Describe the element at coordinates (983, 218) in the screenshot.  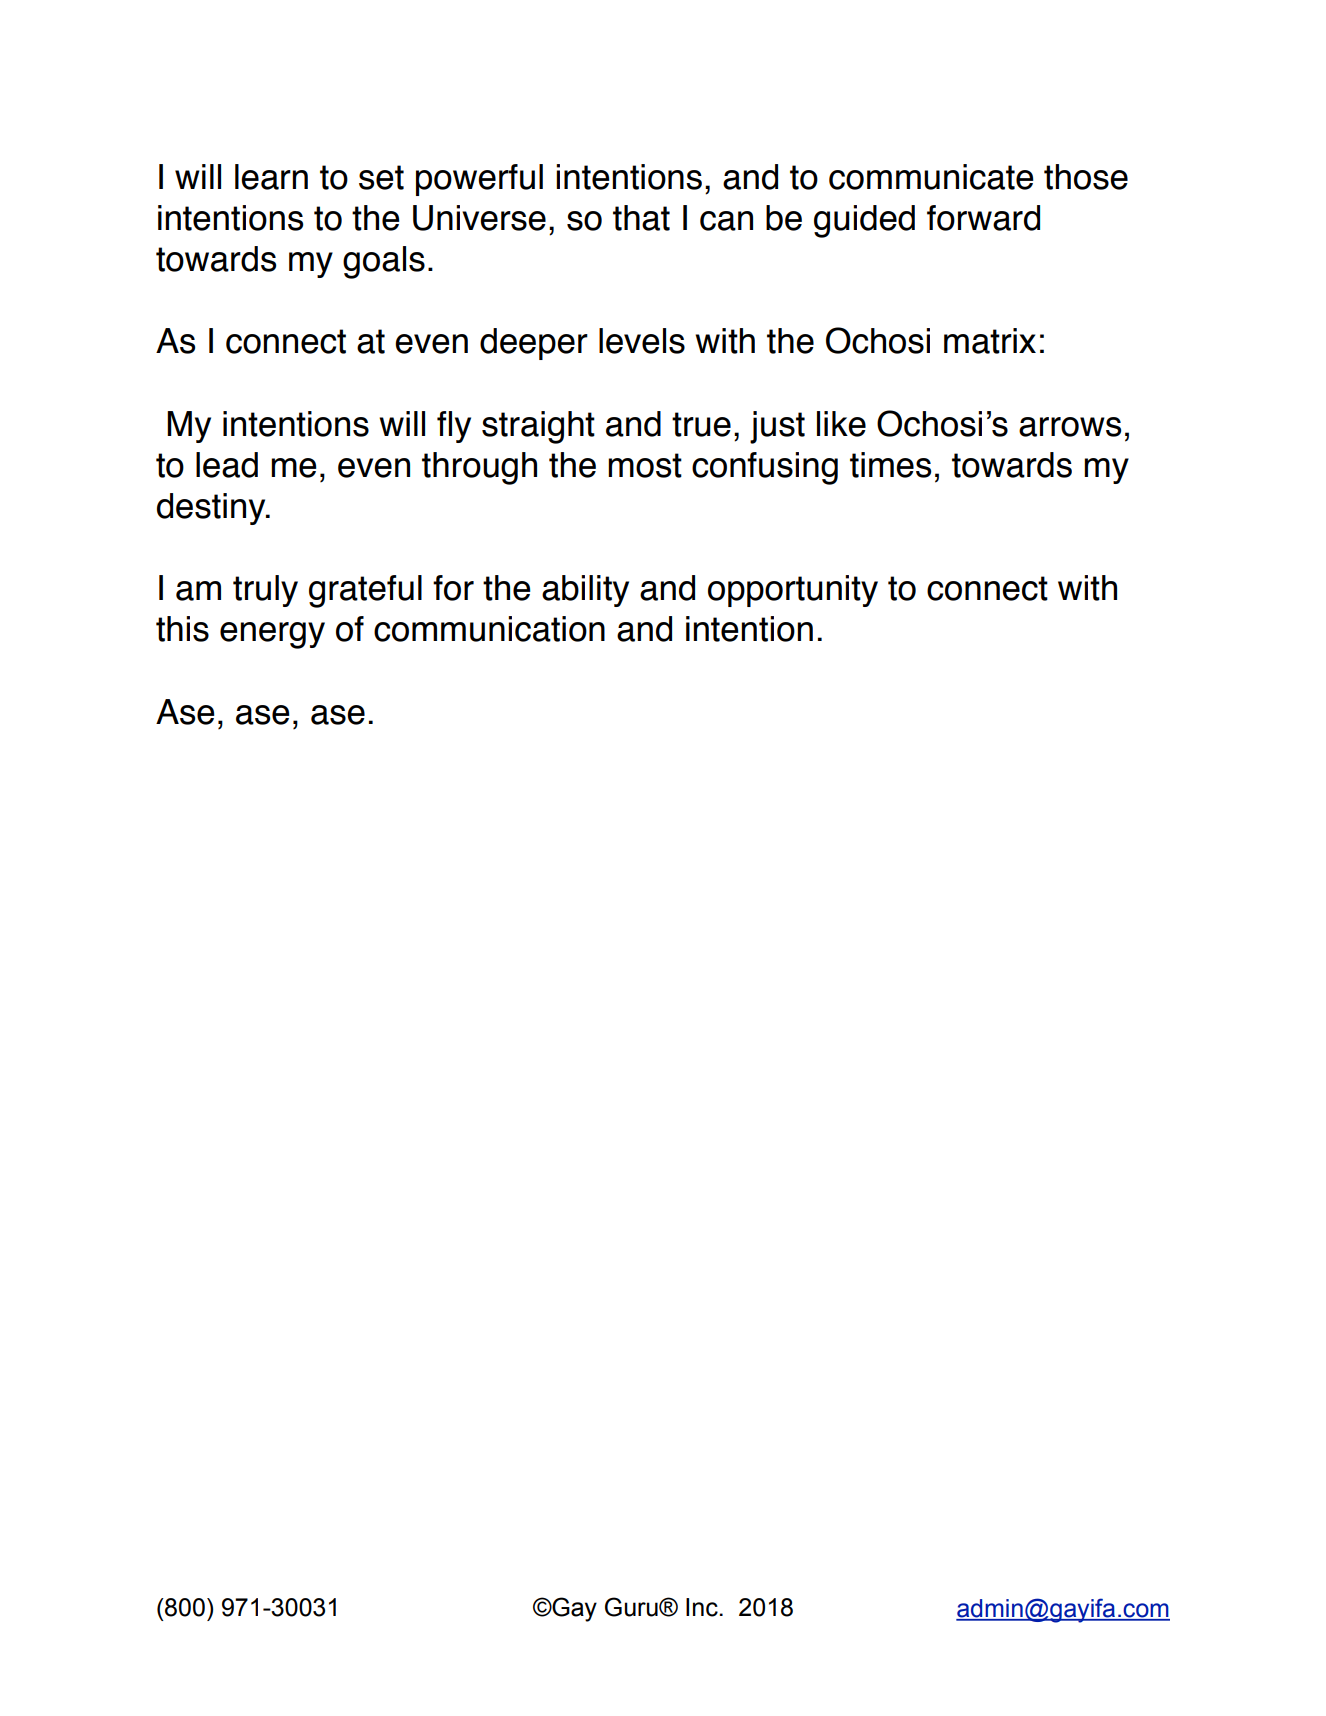
I see `forward` at that location.
